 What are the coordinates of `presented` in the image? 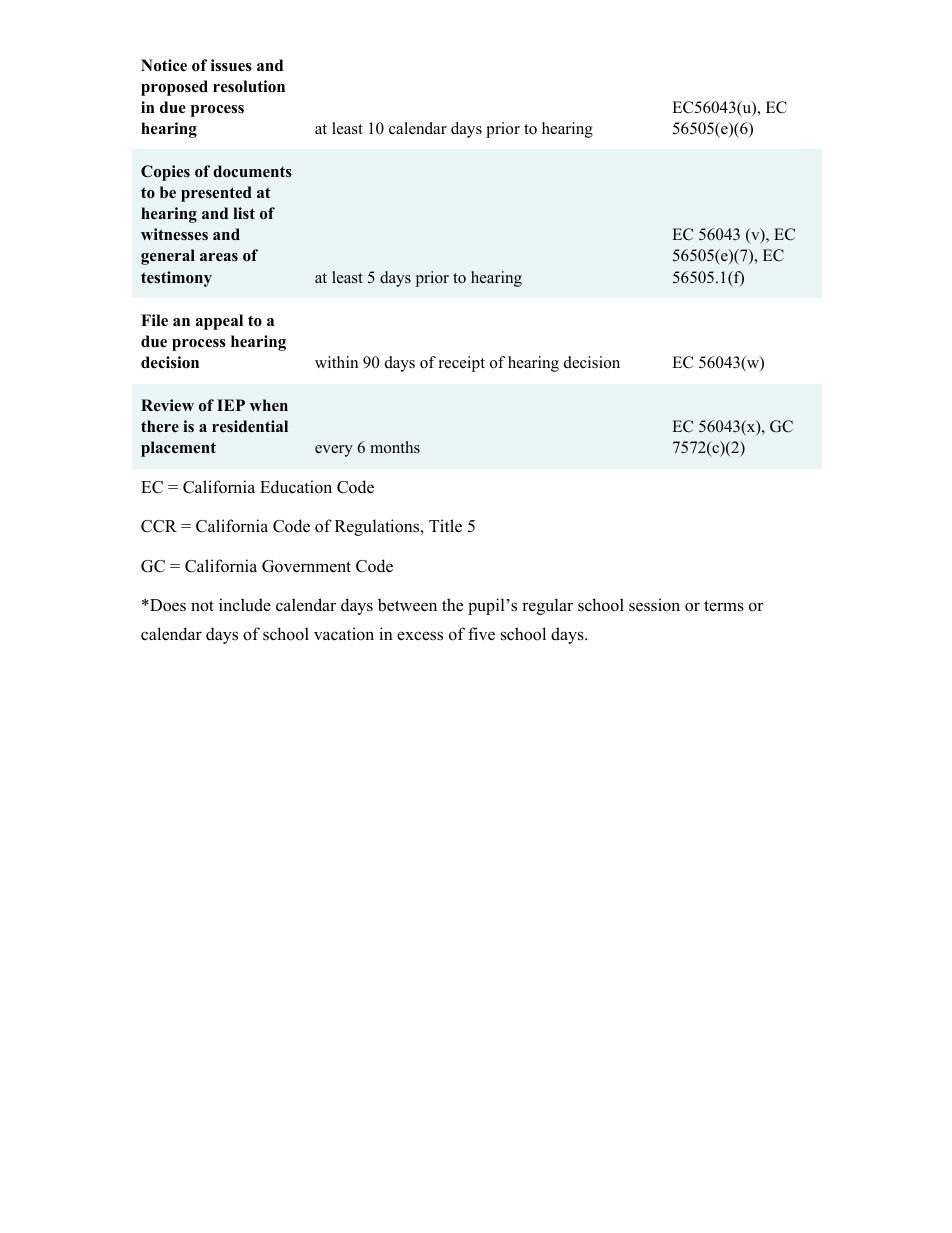 It's located at (216, 194).
